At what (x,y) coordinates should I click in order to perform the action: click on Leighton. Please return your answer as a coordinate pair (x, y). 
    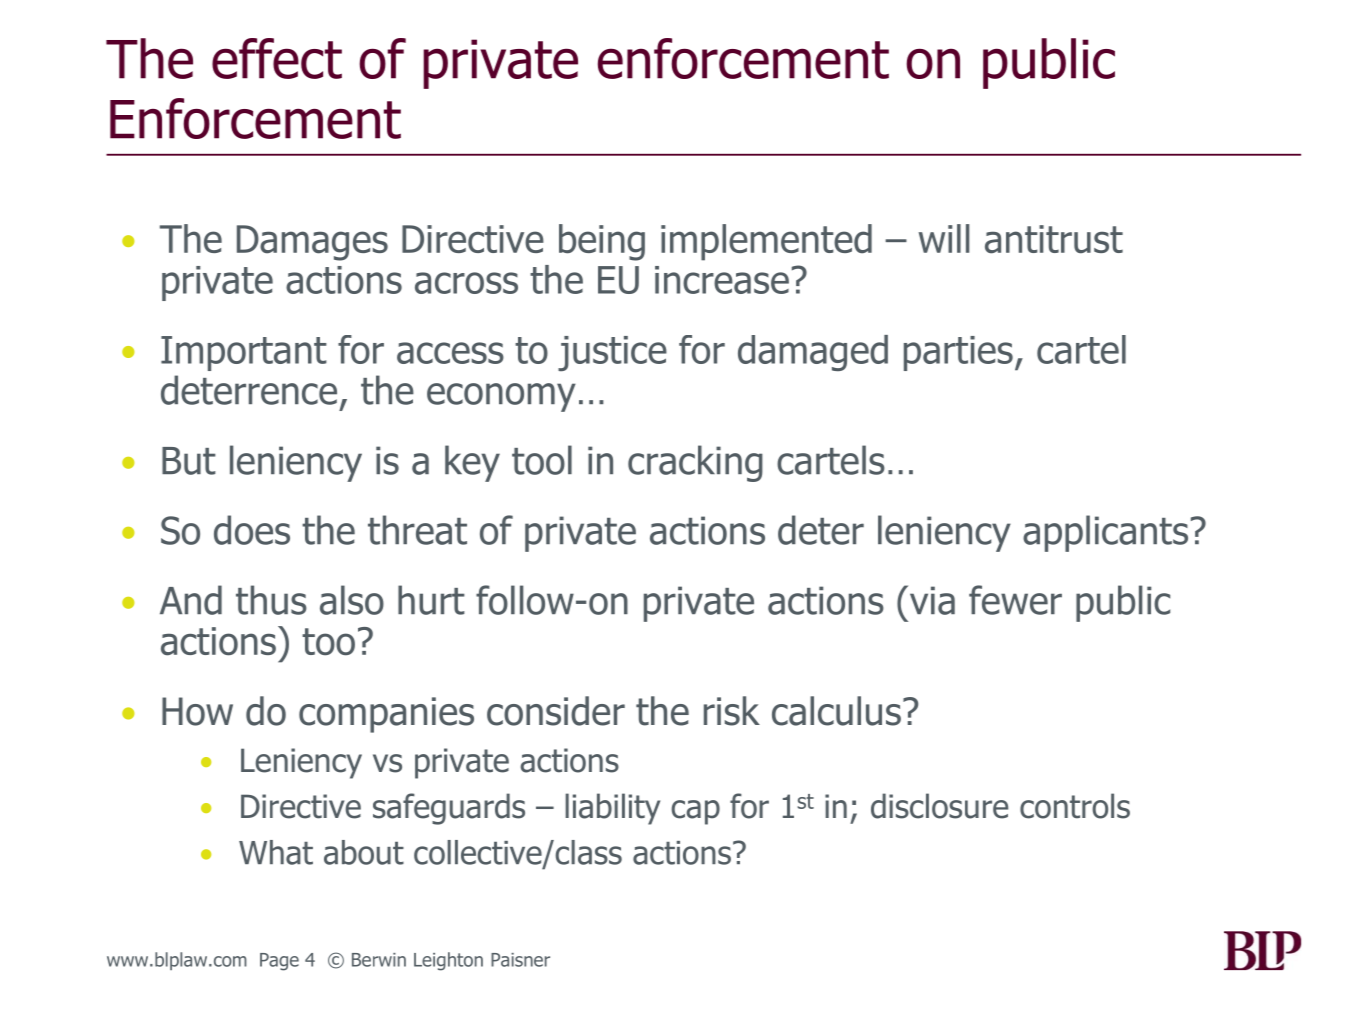
    Looking at the image, I should click on (448, 961).
